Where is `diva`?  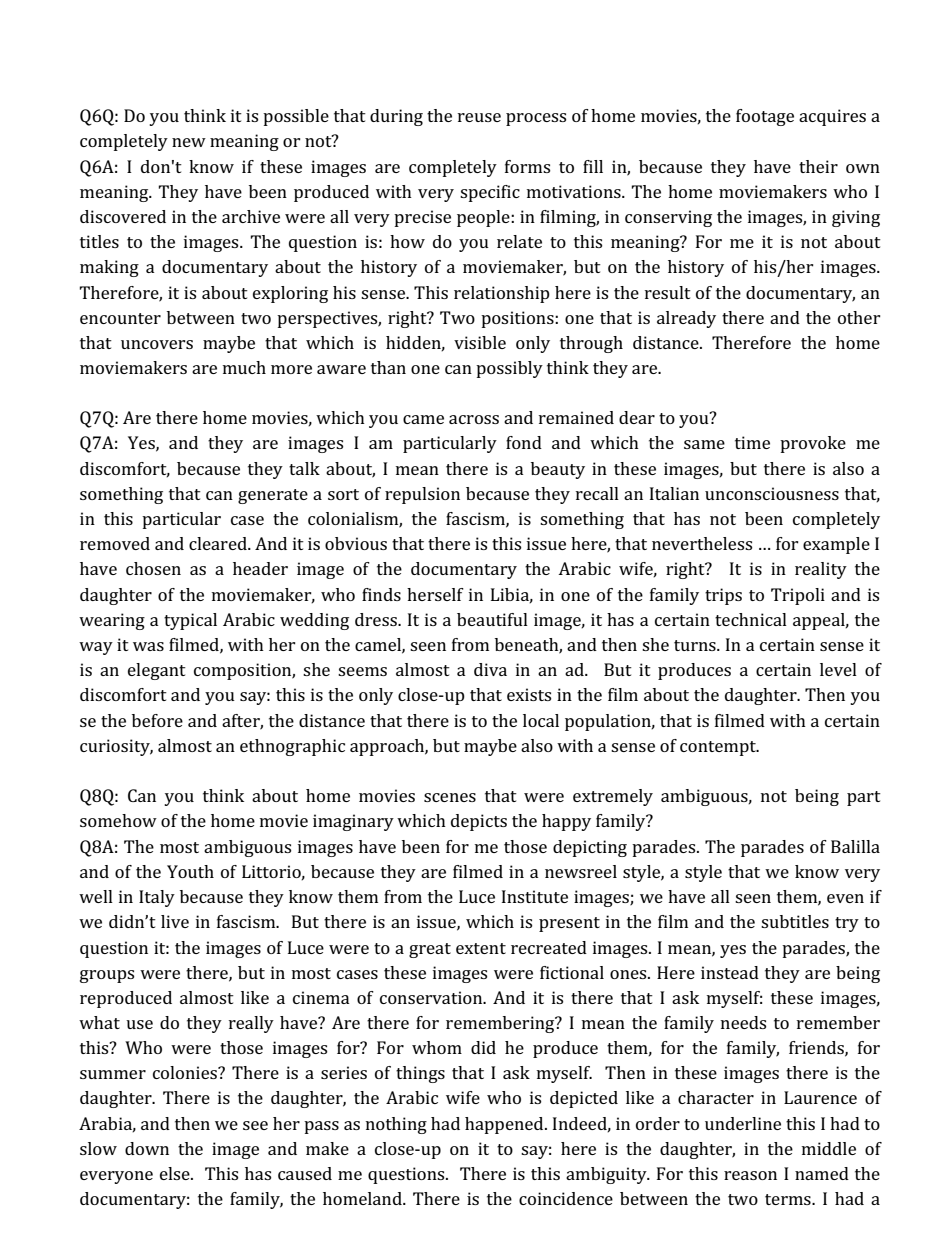
diva is located at coordinates (490, 669).
